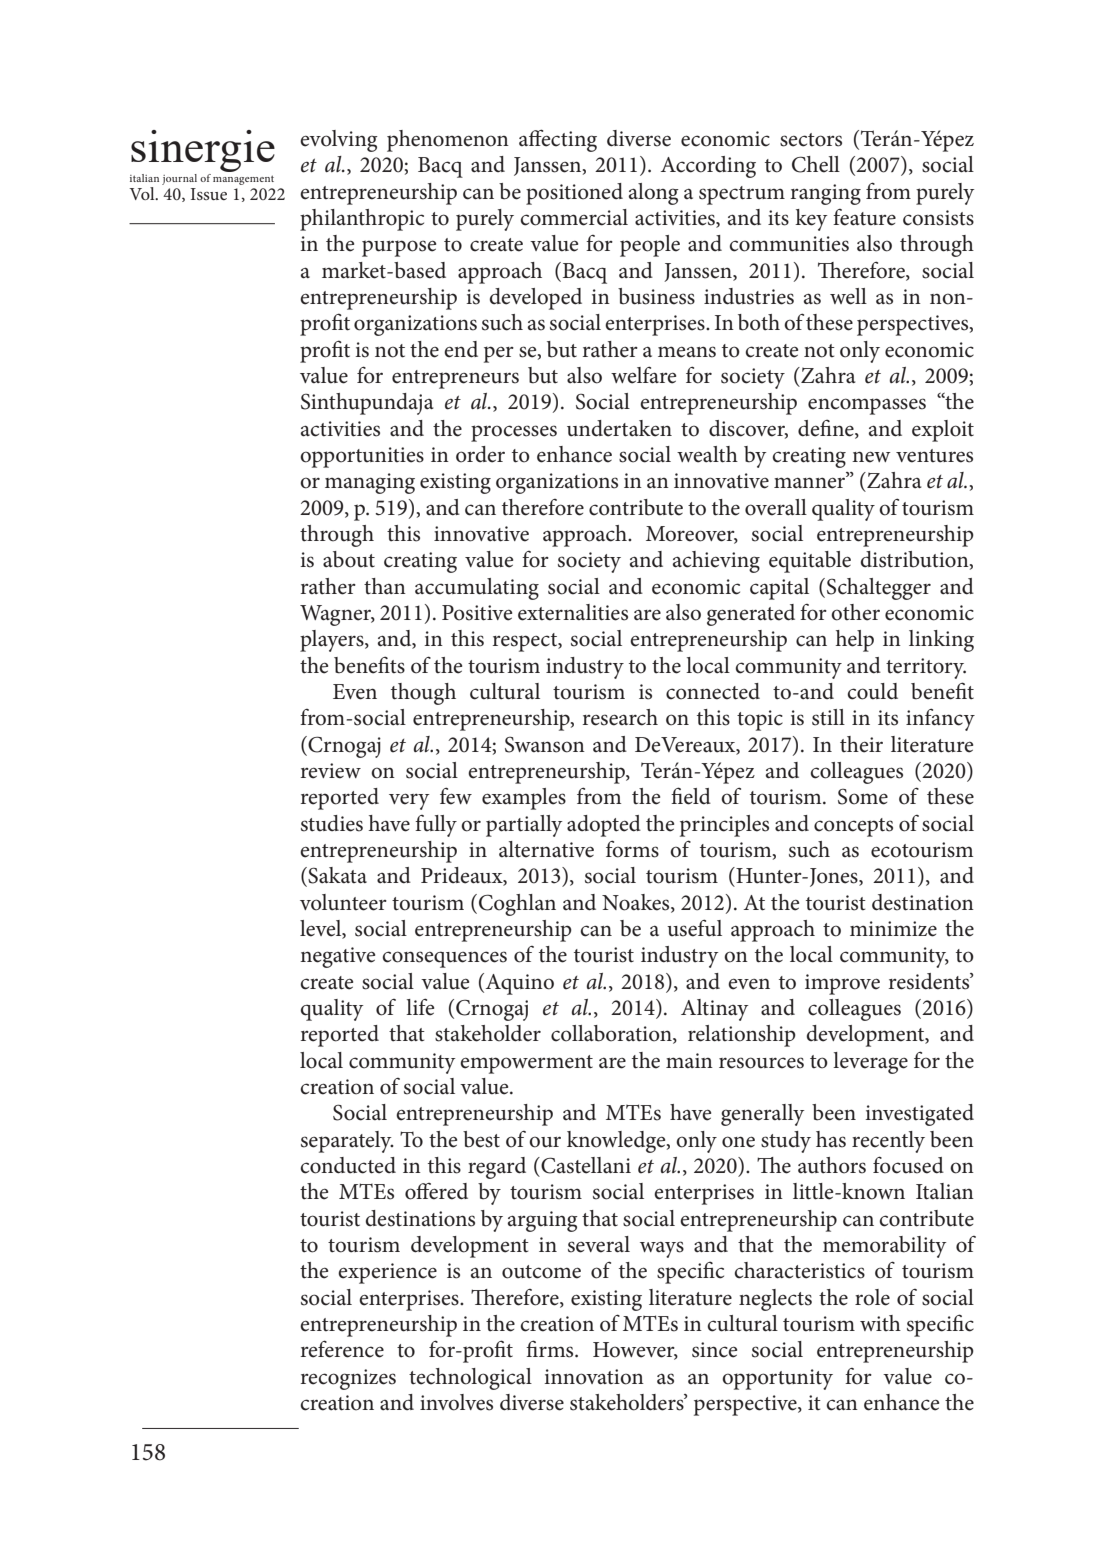  What do you see at coordinates (826, 194) in the screenshot?
I see `ranging` at bounding box center [826, 194].
